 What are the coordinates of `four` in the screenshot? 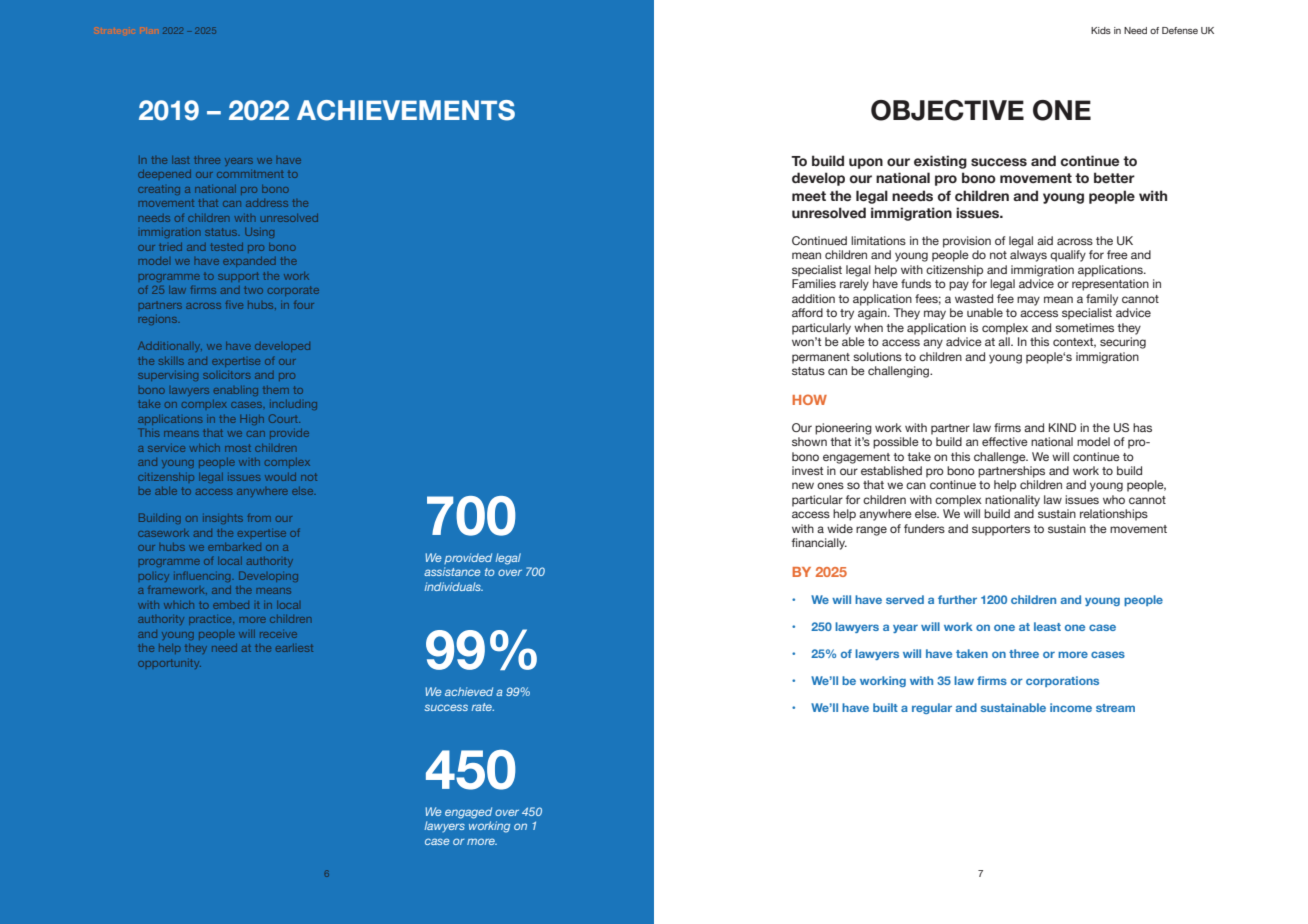 It's located at (304, 305).
